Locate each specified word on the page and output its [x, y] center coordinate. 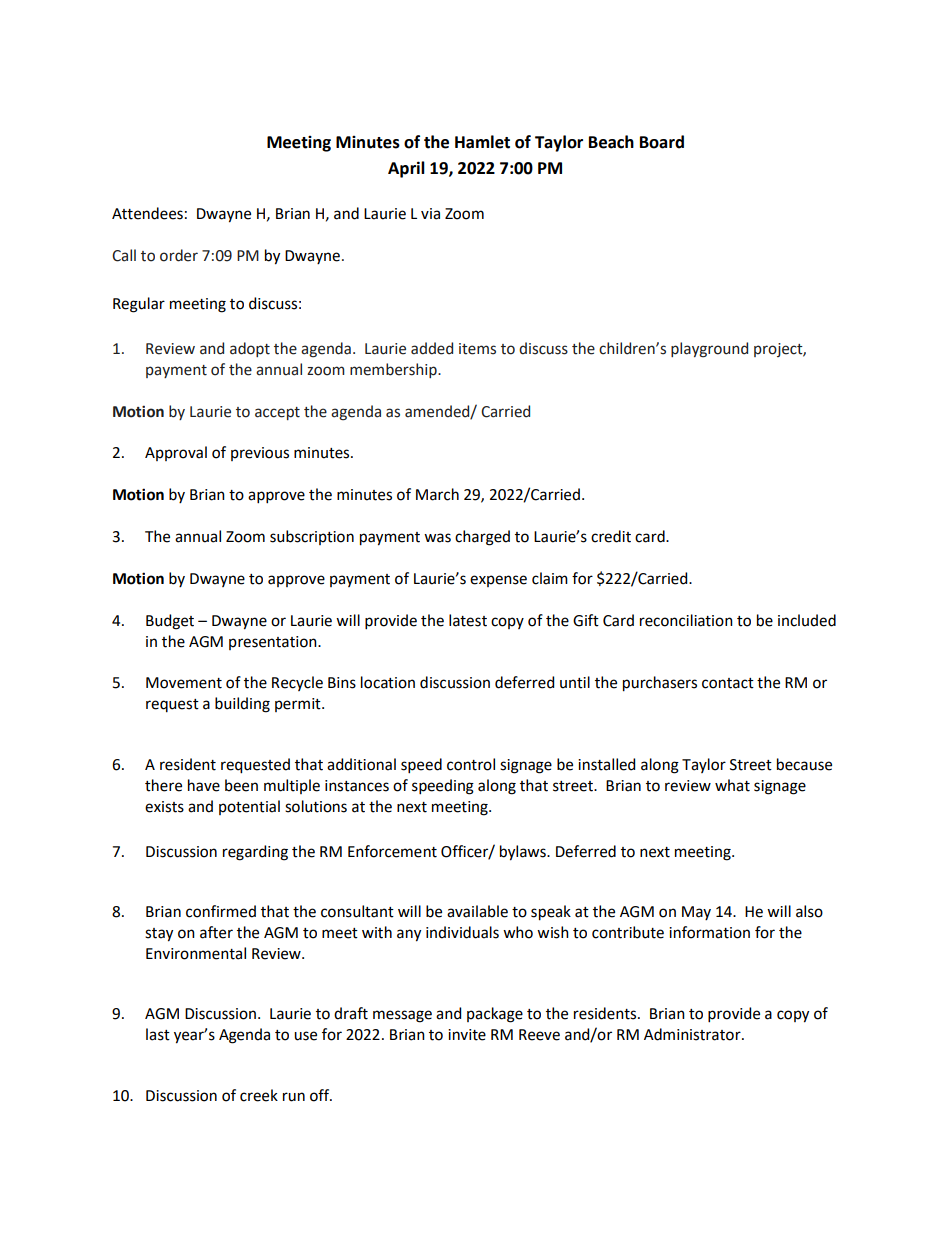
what [732, 785]
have [204, 785]
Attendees [147, 213]
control [471, 764]
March [437, 494]
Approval [176, 453]
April [406, 169]
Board [662, 142]
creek [259, 1095]
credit [611, 536]
